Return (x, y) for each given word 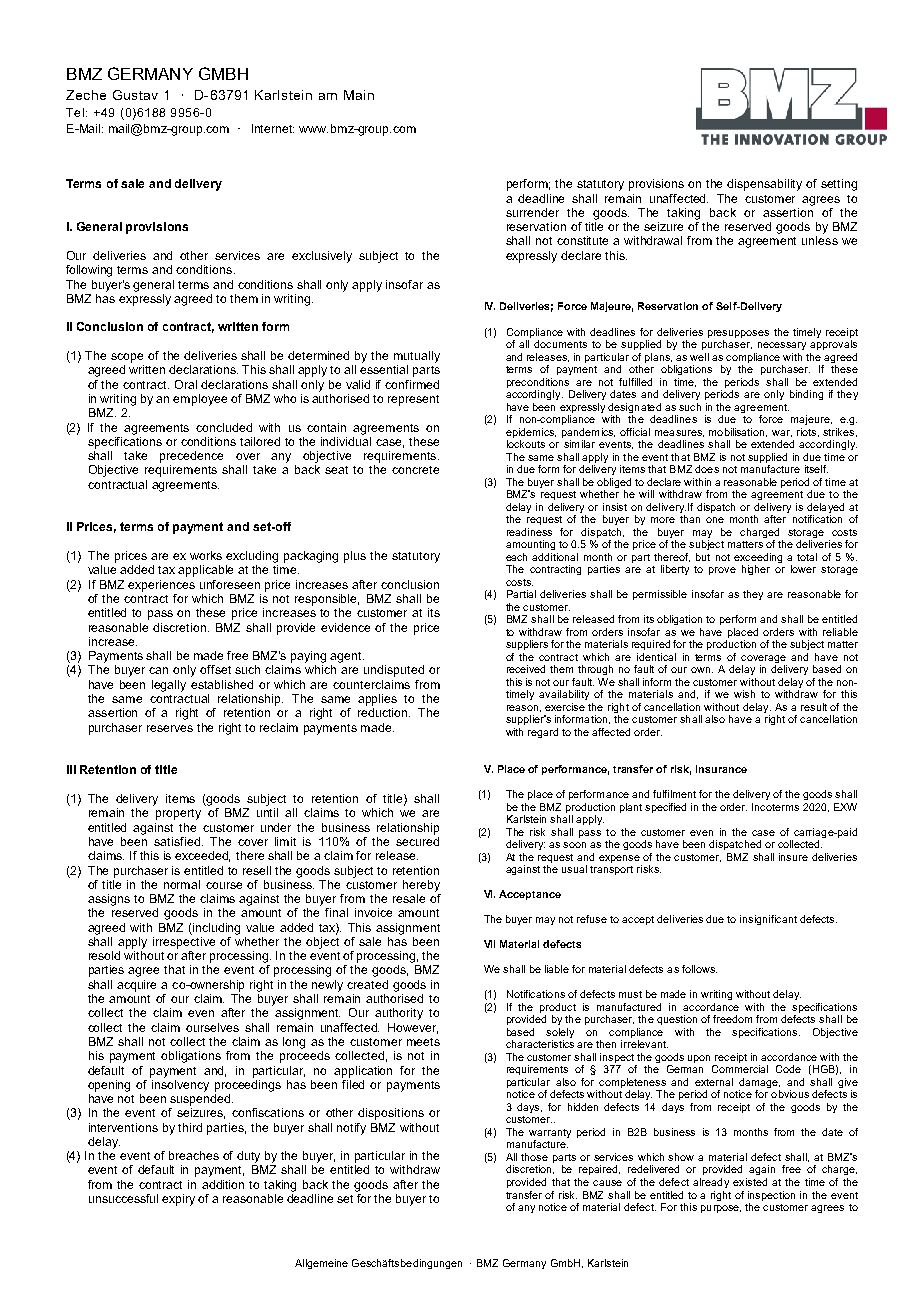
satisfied (177, 841)
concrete (415, 470)
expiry (178, 1200)
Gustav (135, 95)
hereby (421, 886)
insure (793, 857)
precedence (191, 457)
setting (839, 185)
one (715, 520)
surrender (532, 212)
